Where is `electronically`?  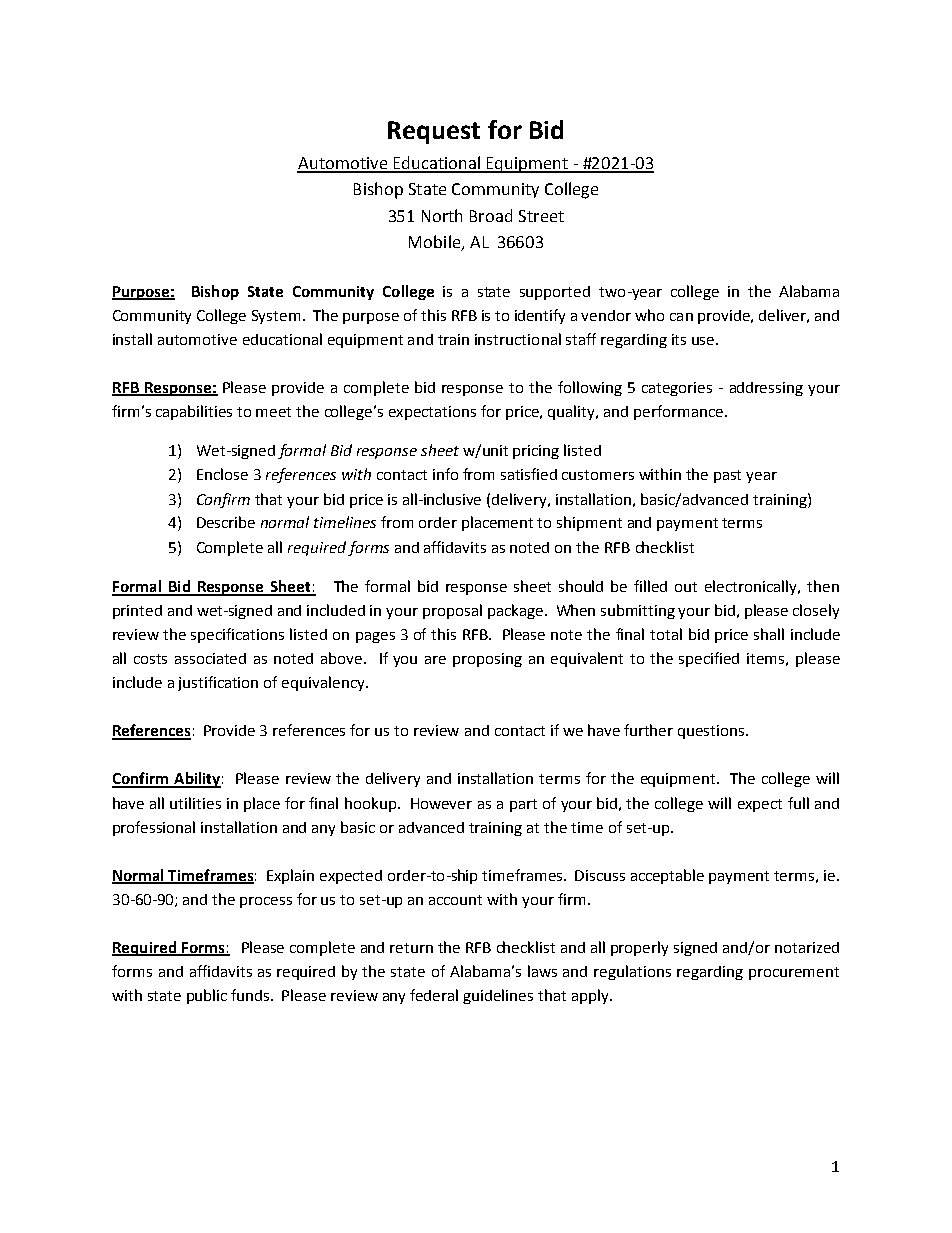 electronically is located at coordinates (752, 587).
